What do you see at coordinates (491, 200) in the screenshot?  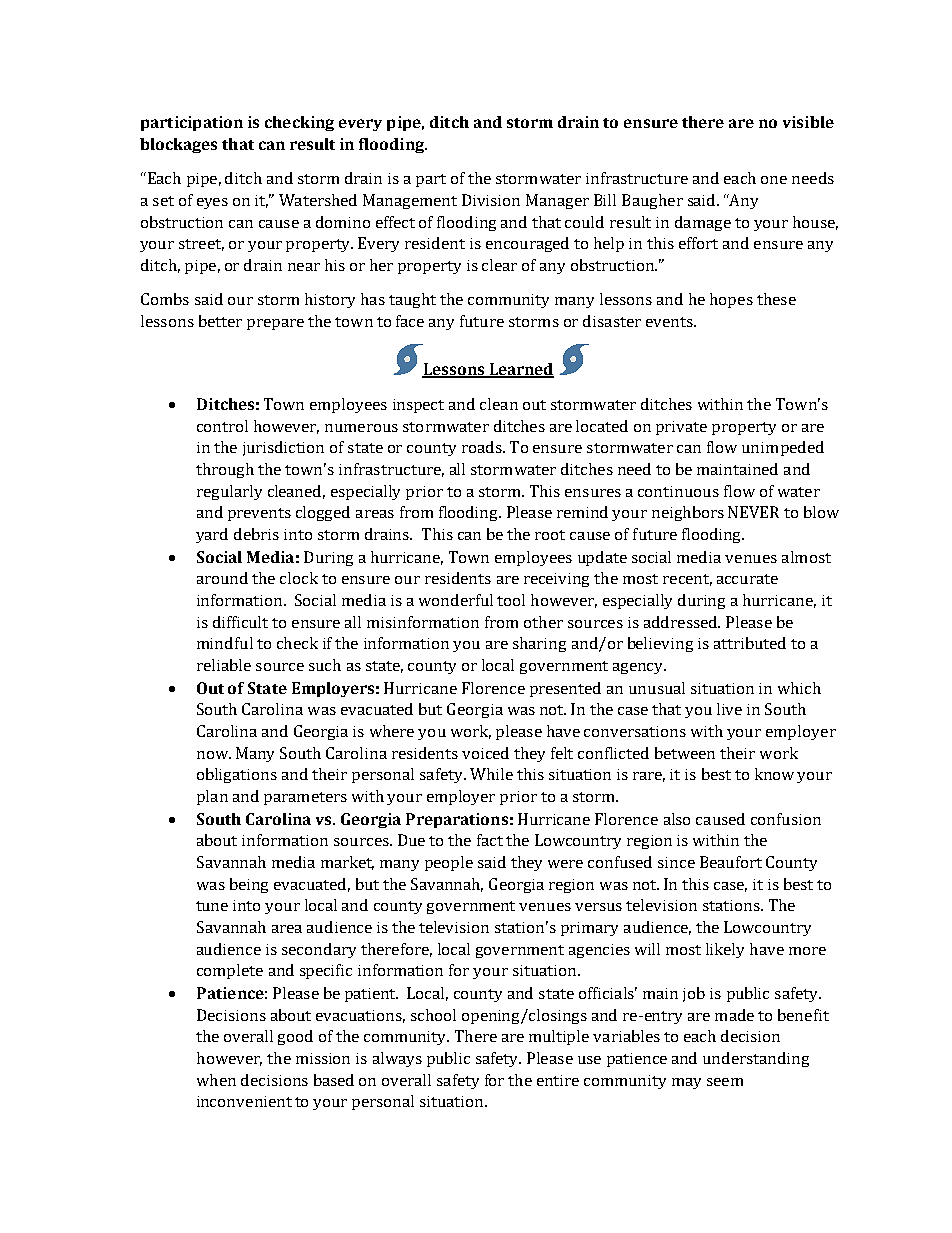 I see `Division` at bounding box center [491, 200].
